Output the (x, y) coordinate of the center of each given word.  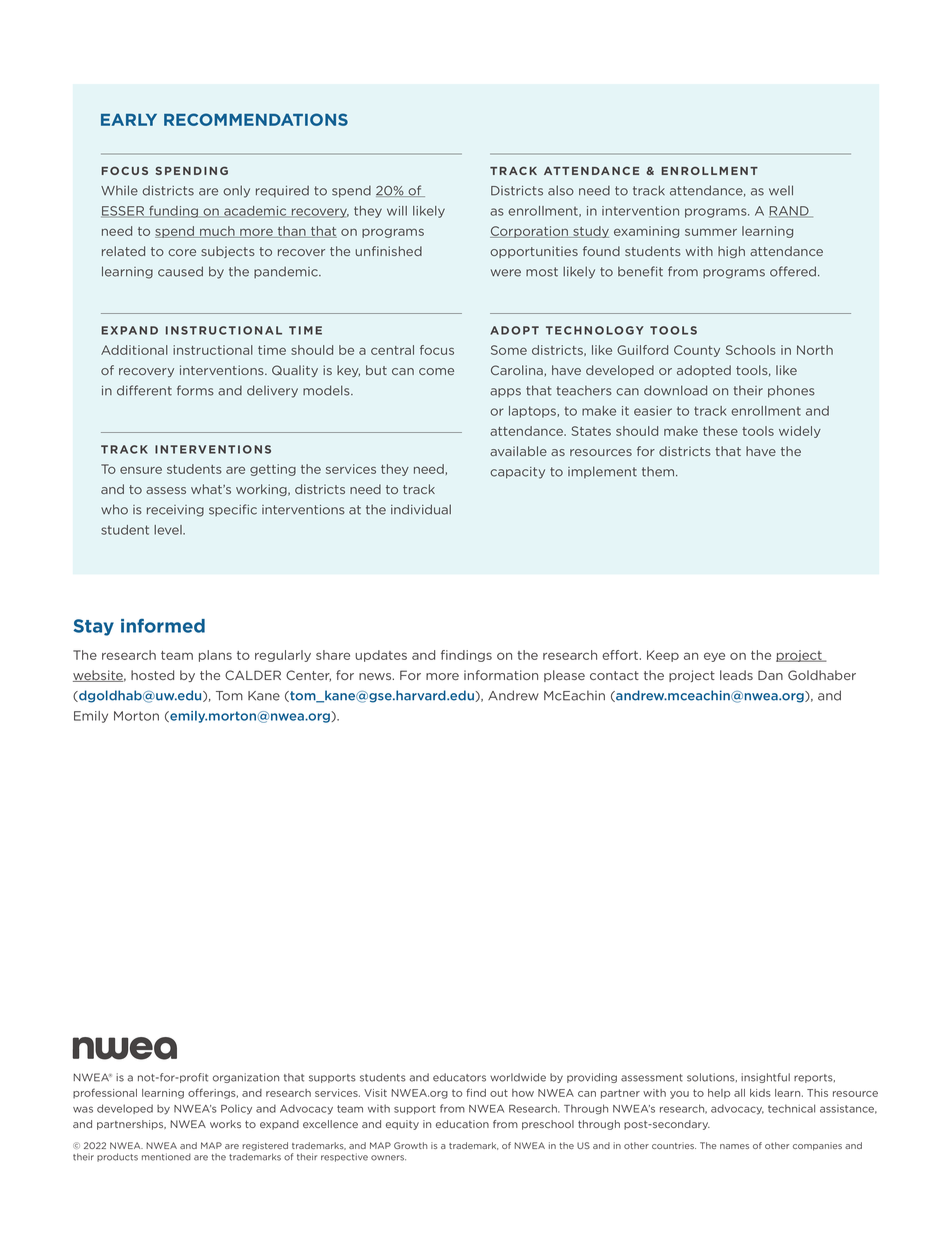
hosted (152, 675)
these (720, 431)
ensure (141, 470)
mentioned (166, 1157)
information (501, 675)
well (781, 190)
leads (736, 675)
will (397, 211)
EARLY (129, 119)
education (462, 1124)
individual (421, 509)
